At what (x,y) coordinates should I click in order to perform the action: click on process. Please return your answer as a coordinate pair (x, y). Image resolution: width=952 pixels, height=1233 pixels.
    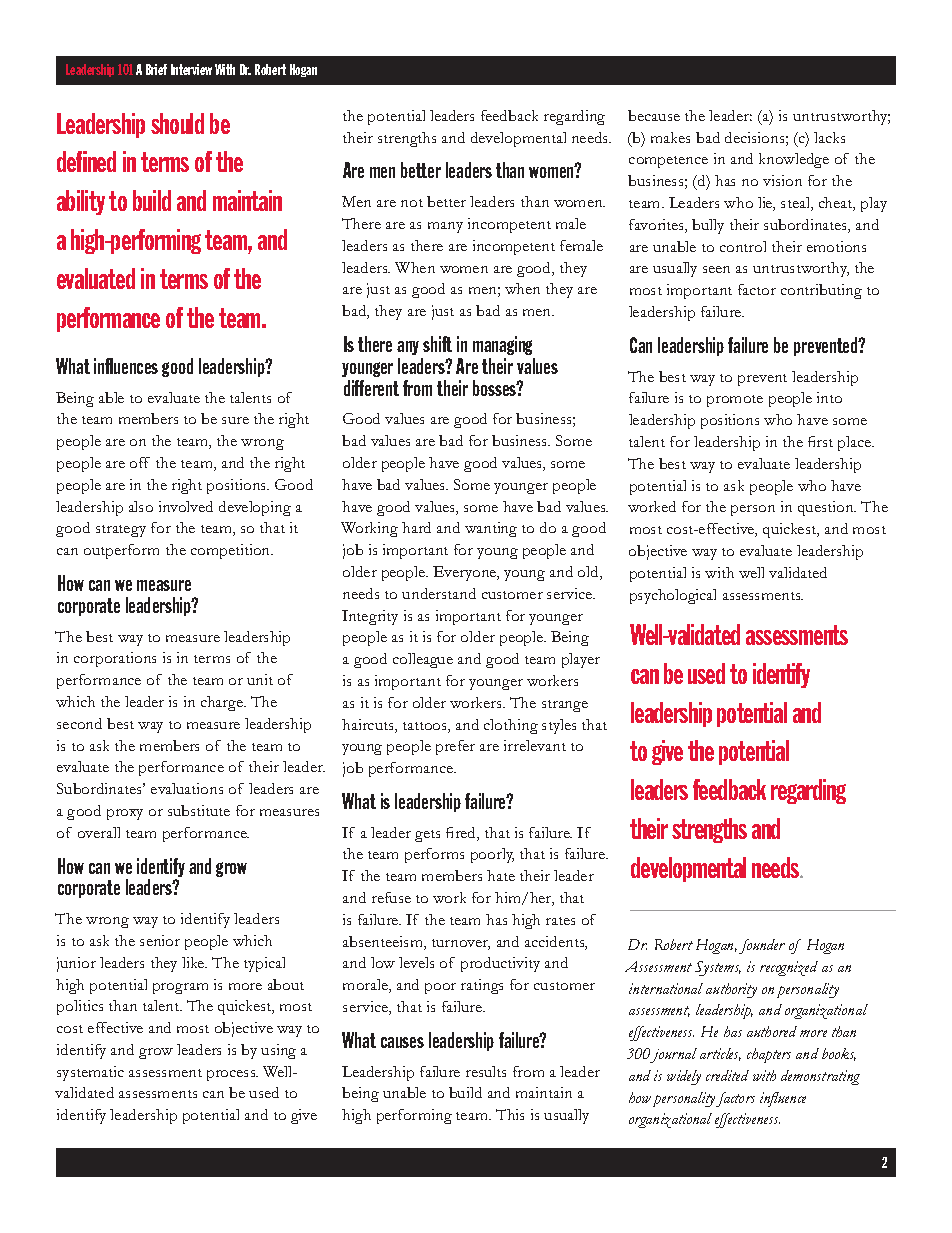
    Looking at the image, I should click on (232, 1075).
